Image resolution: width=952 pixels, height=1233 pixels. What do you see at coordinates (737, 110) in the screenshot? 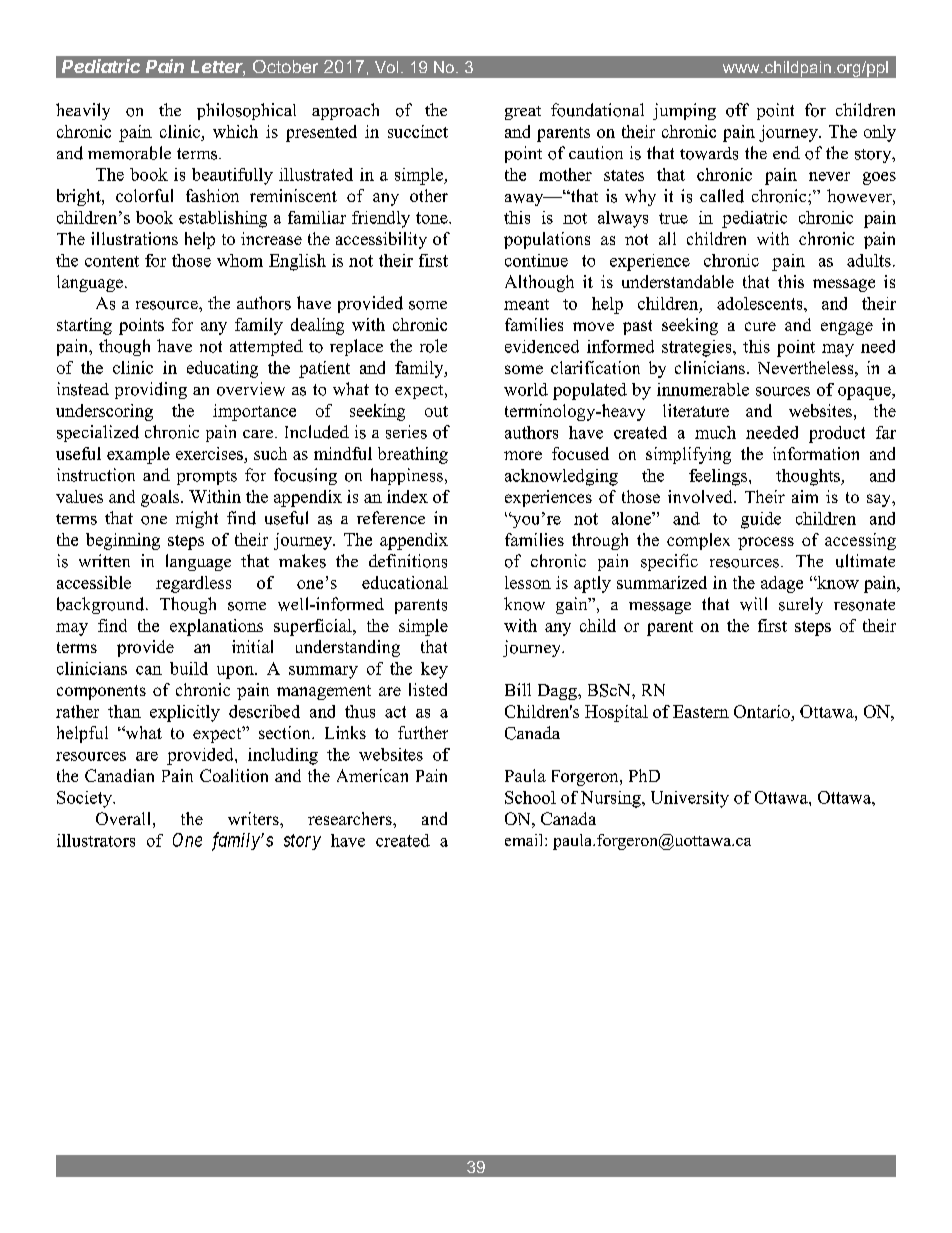
I see `off` at bounding box center [737, 110].
